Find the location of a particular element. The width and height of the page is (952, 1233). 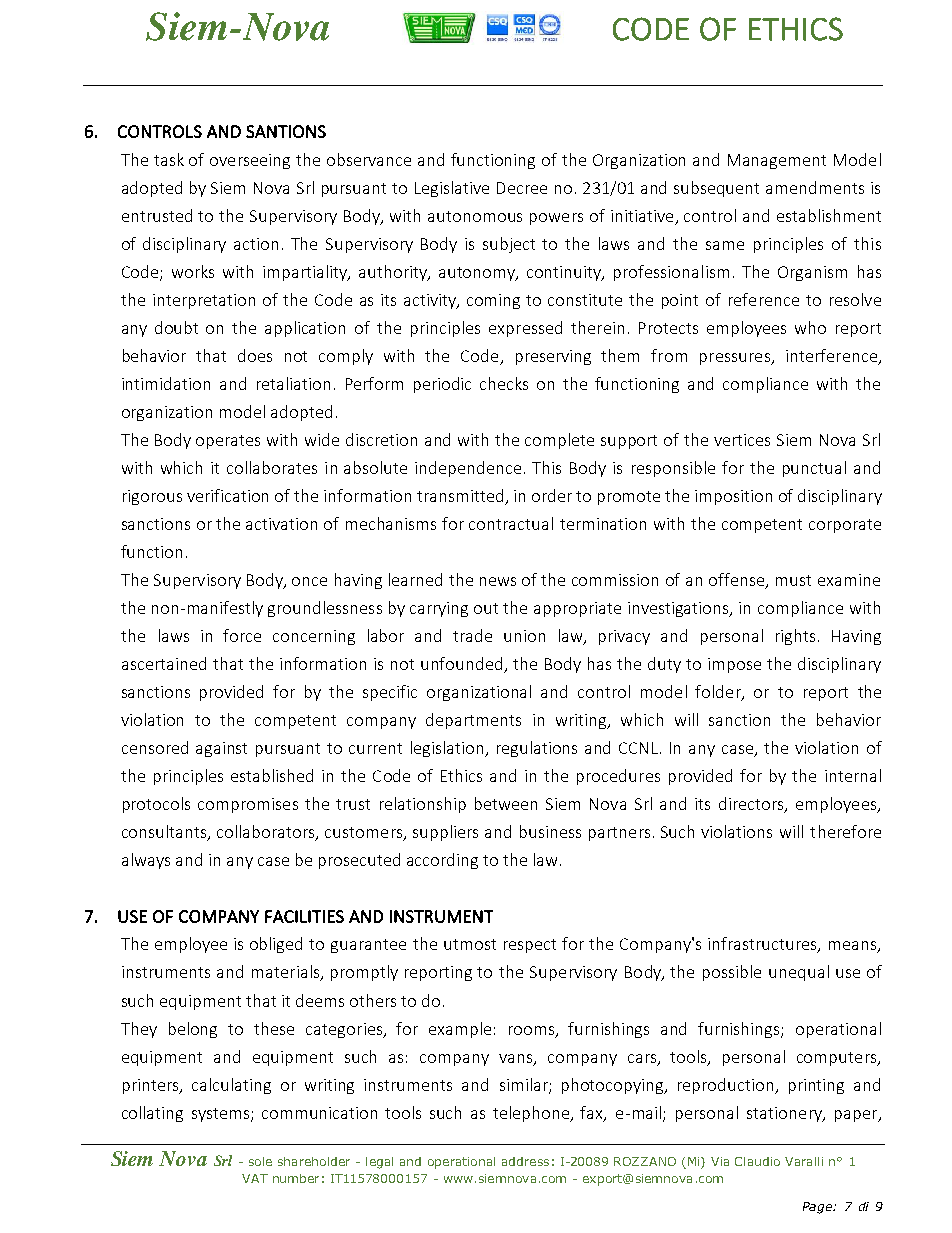

verification is located at coordinates (227, 495).
